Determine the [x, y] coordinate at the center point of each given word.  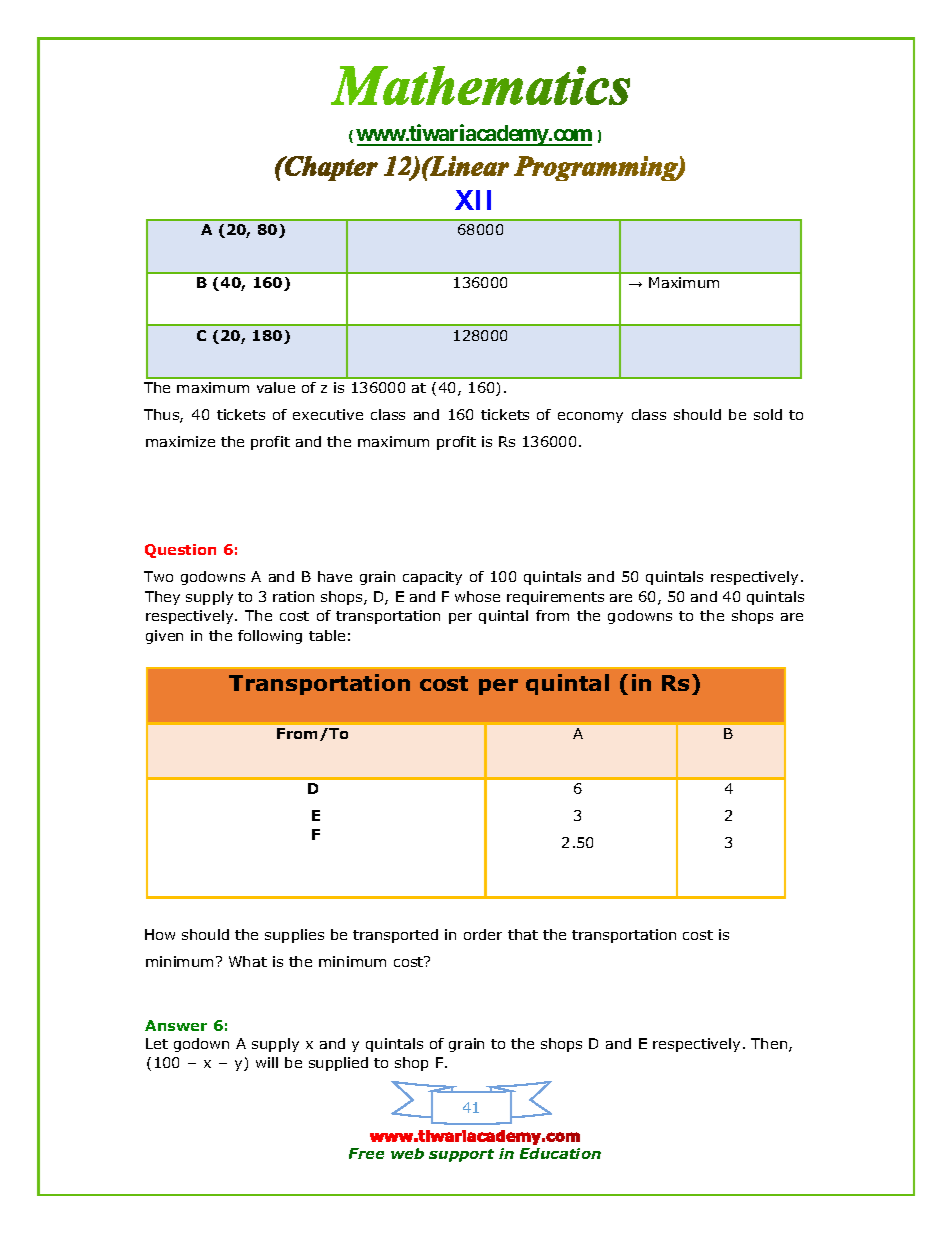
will [267, 1062]
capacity [432, 578]
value [276, 387]
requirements [555, 598]
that [523, 934]
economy [590, 417]
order [483, 934]
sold [768, 414]
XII [473, 200]
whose [477, 596]
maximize [180, 441]
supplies [294, 936]
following [270, 637]
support [461, 1155]
